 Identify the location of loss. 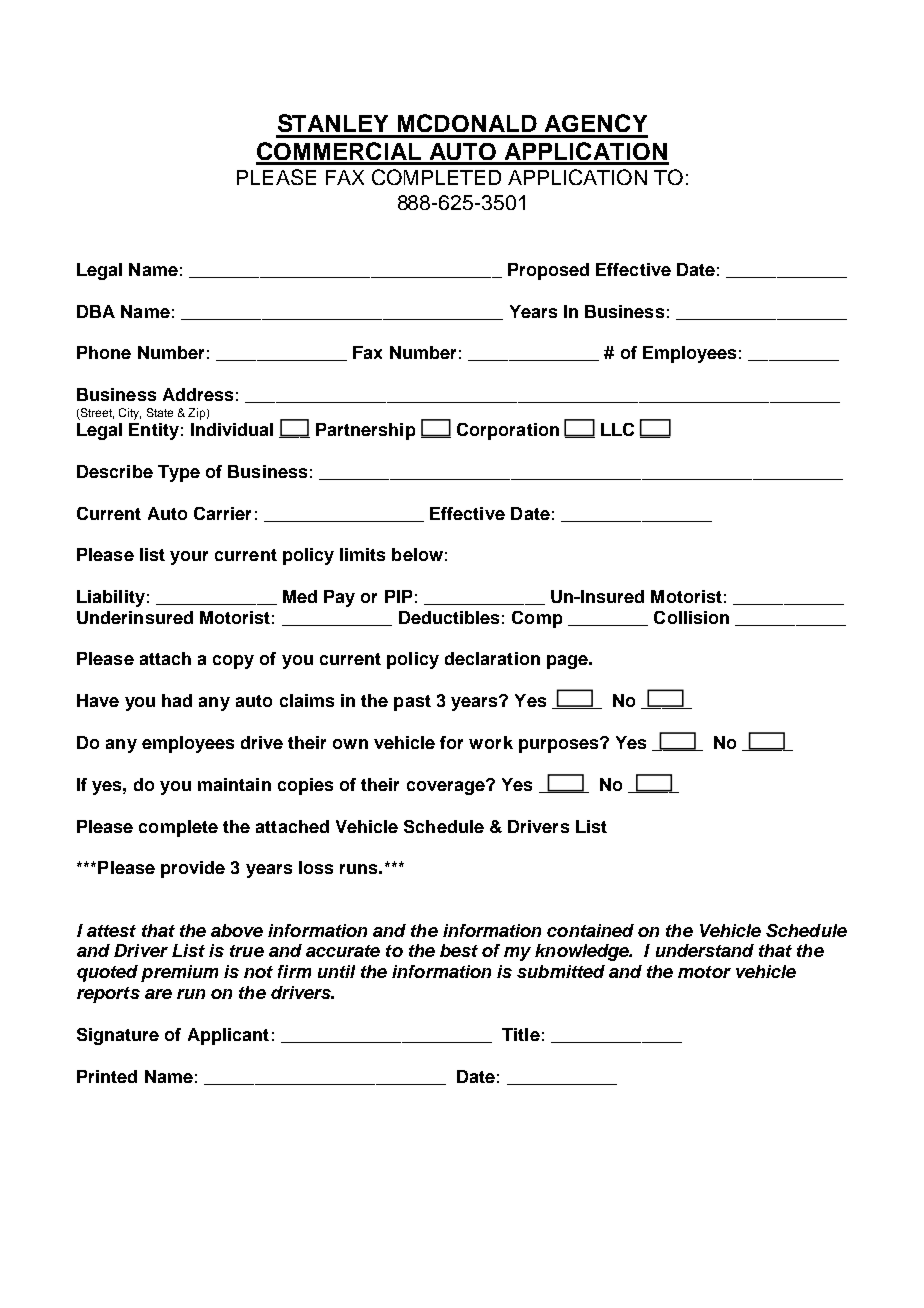
(316, 867).
